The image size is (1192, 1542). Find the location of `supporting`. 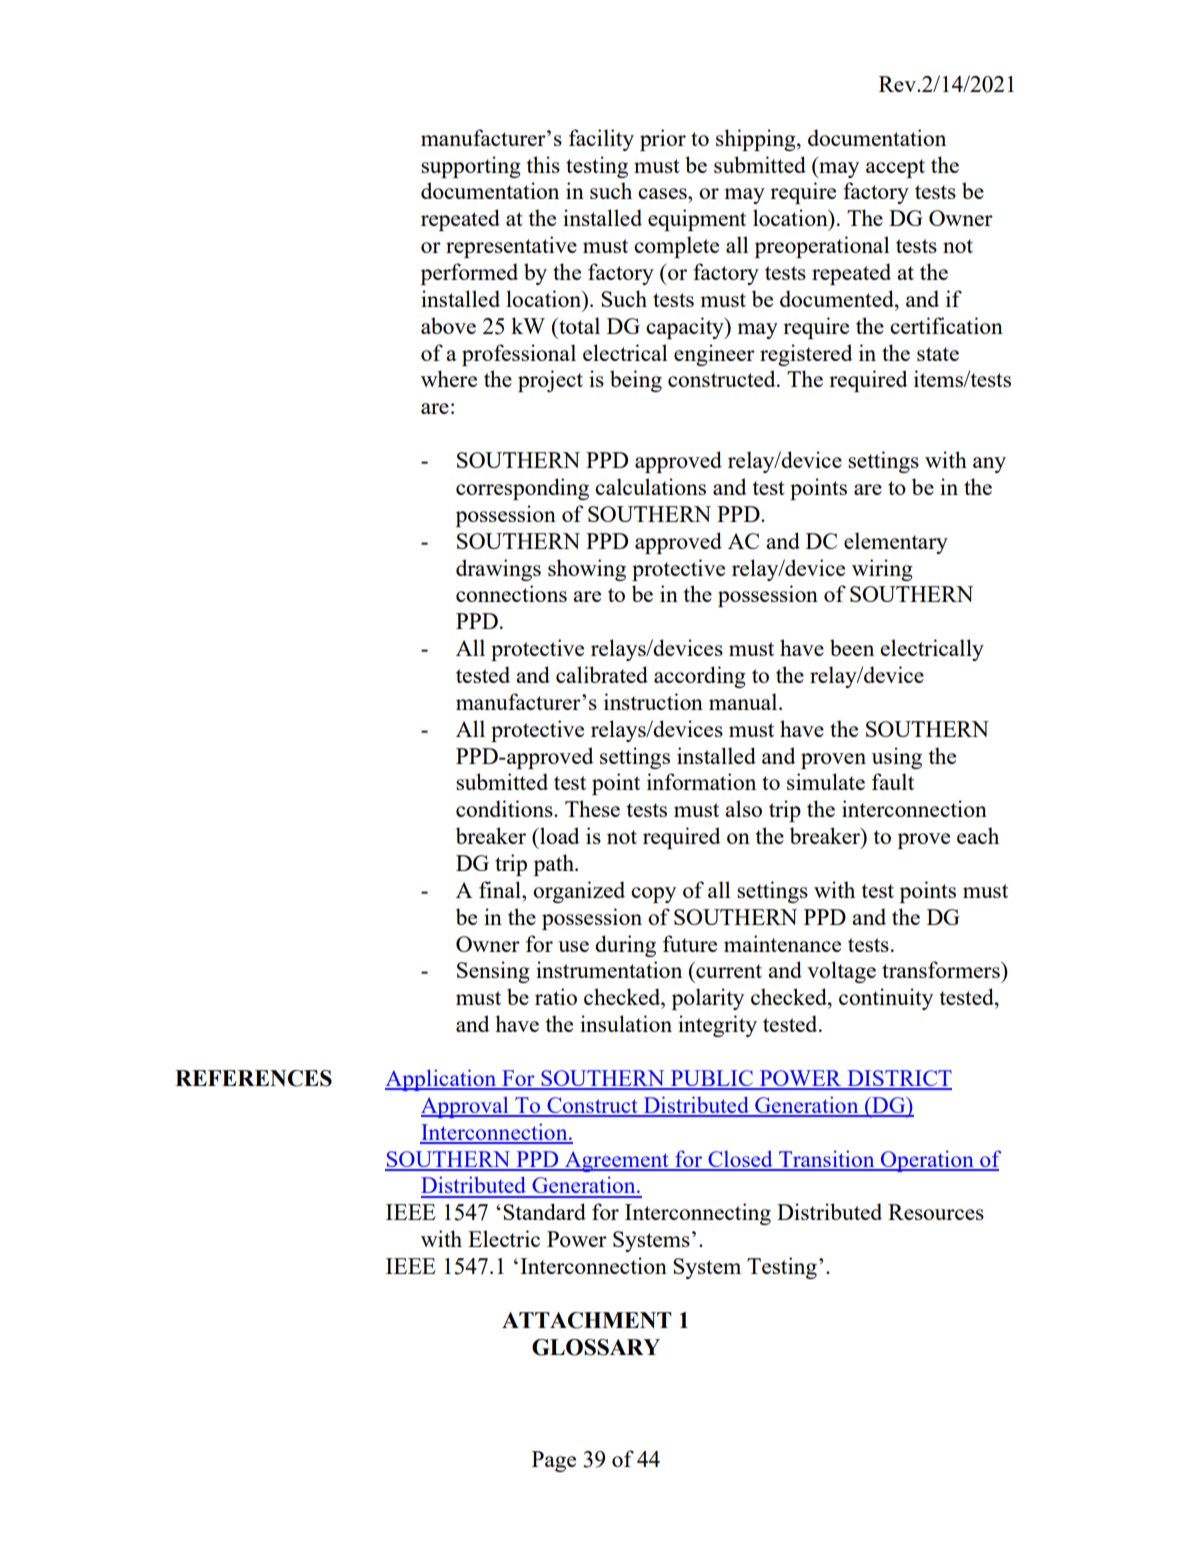

supporting is located at coordinates (471, 167).
